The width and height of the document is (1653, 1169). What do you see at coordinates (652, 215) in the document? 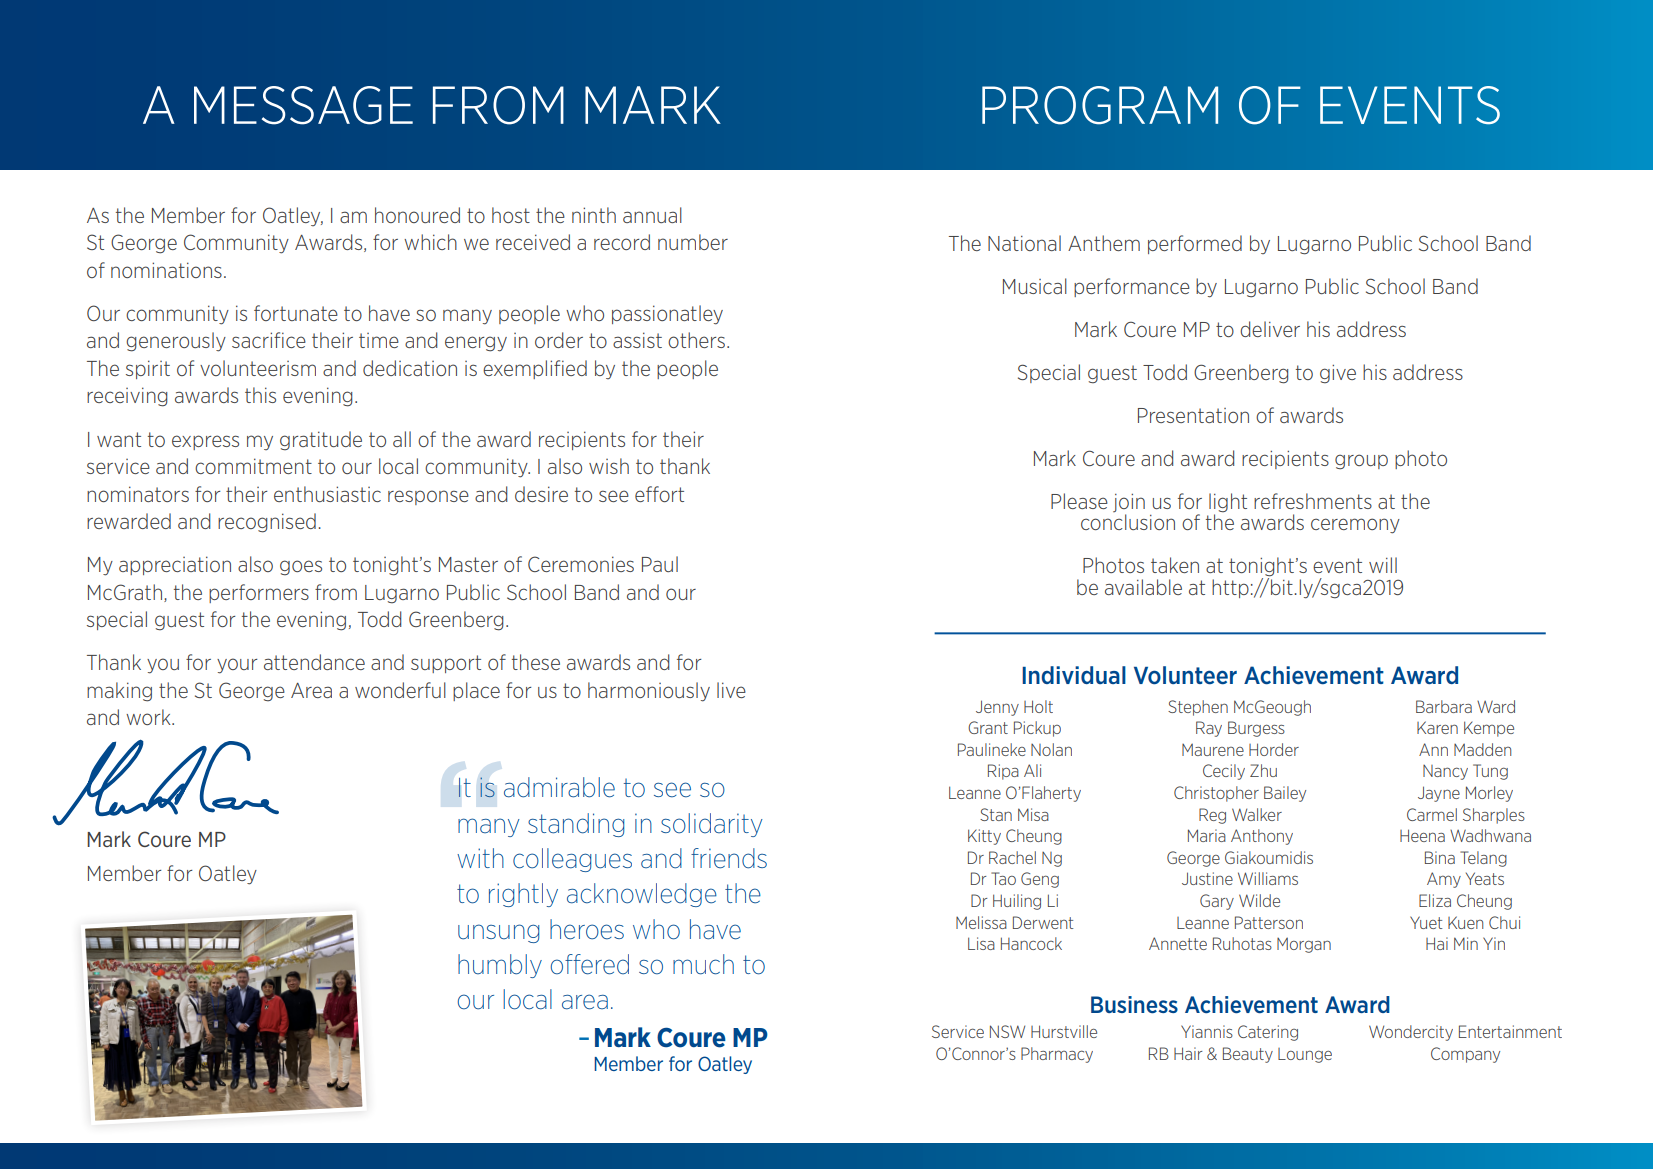
I see `annual` at bounding box center [652, 215].
